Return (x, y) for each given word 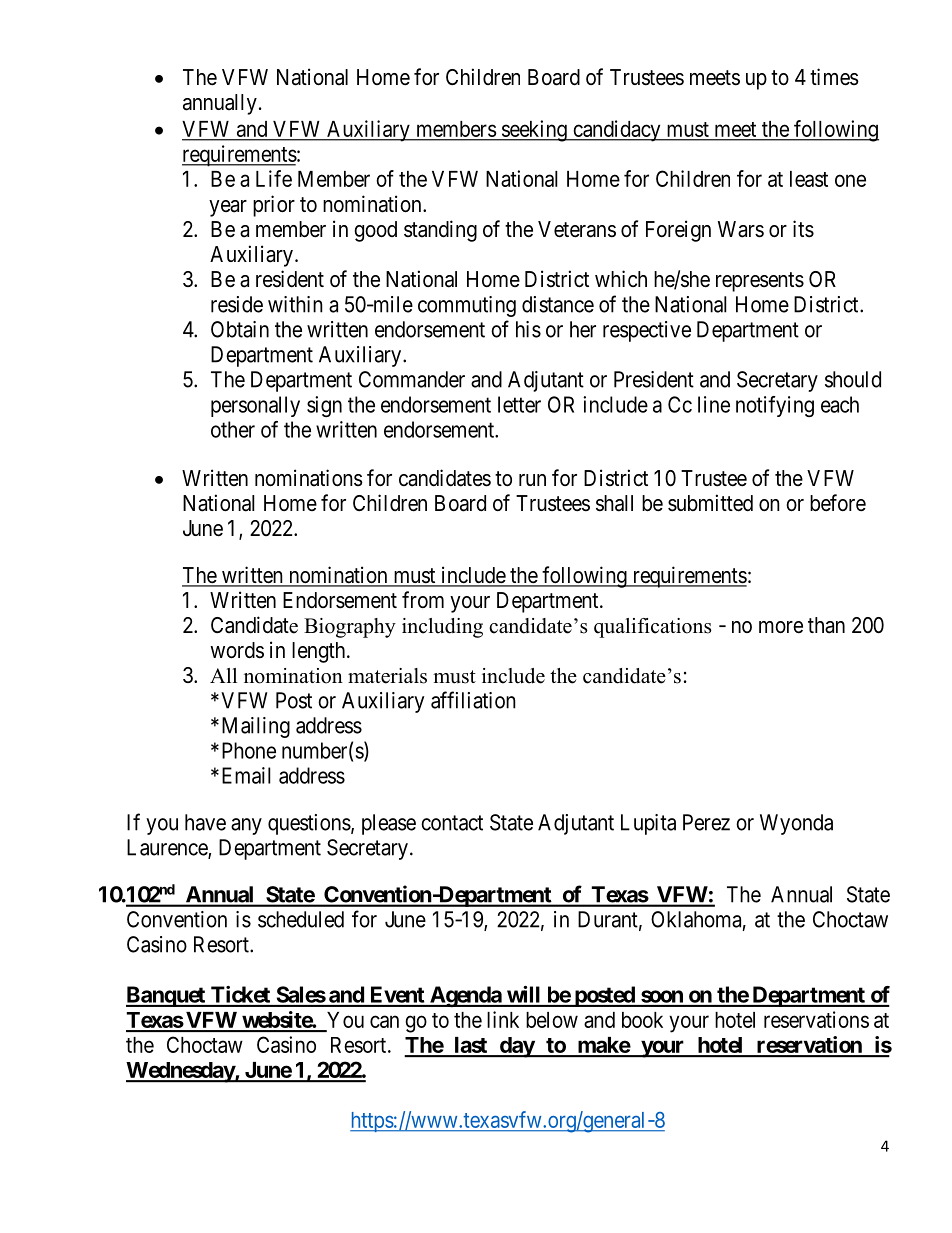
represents (760, 282)
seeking (534, 131)
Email (246, 775)
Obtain (240, 329)
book (642, 1020)
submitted (710, 503)
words (237, 650)
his (528, 329)
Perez (706, 822)
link (503, 1019)
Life (274, 178)
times (834, 77)
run (532, 480)
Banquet (166, 996)
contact (452, 823)
